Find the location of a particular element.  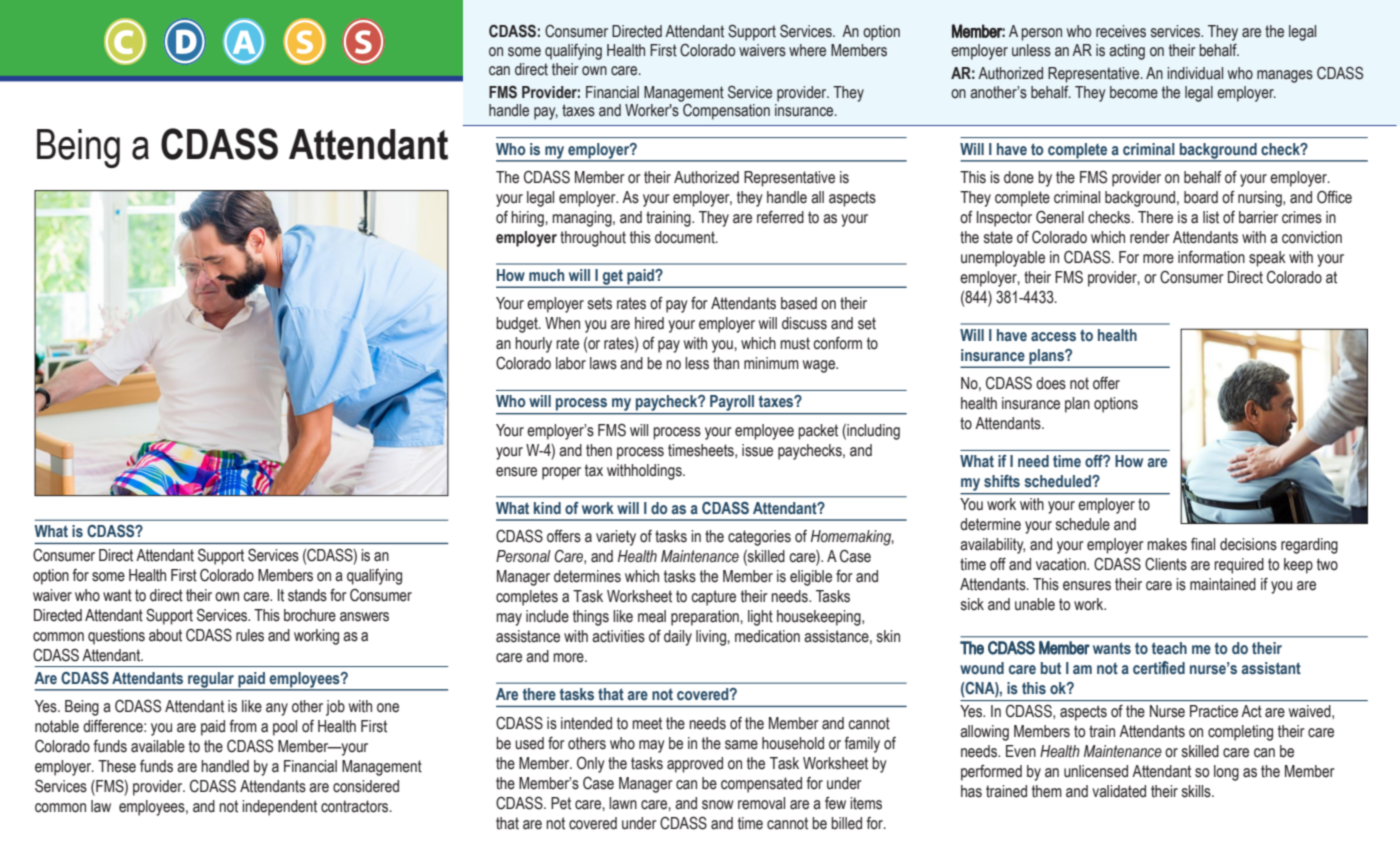

Payroll is located at coordinates (732, 403).
